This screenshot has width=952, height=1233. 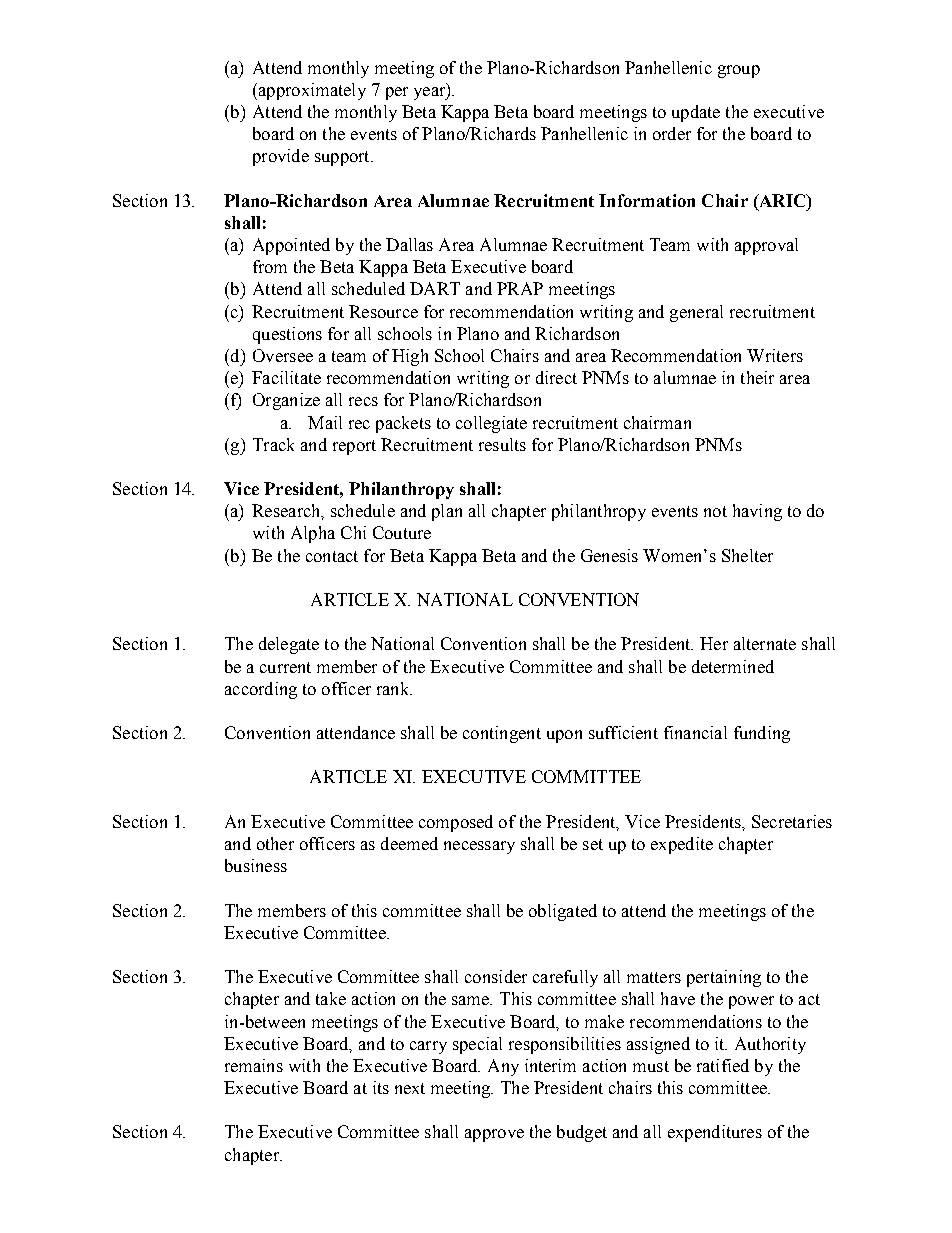 I want to click on Genesis, so click(x=609, y=555).
